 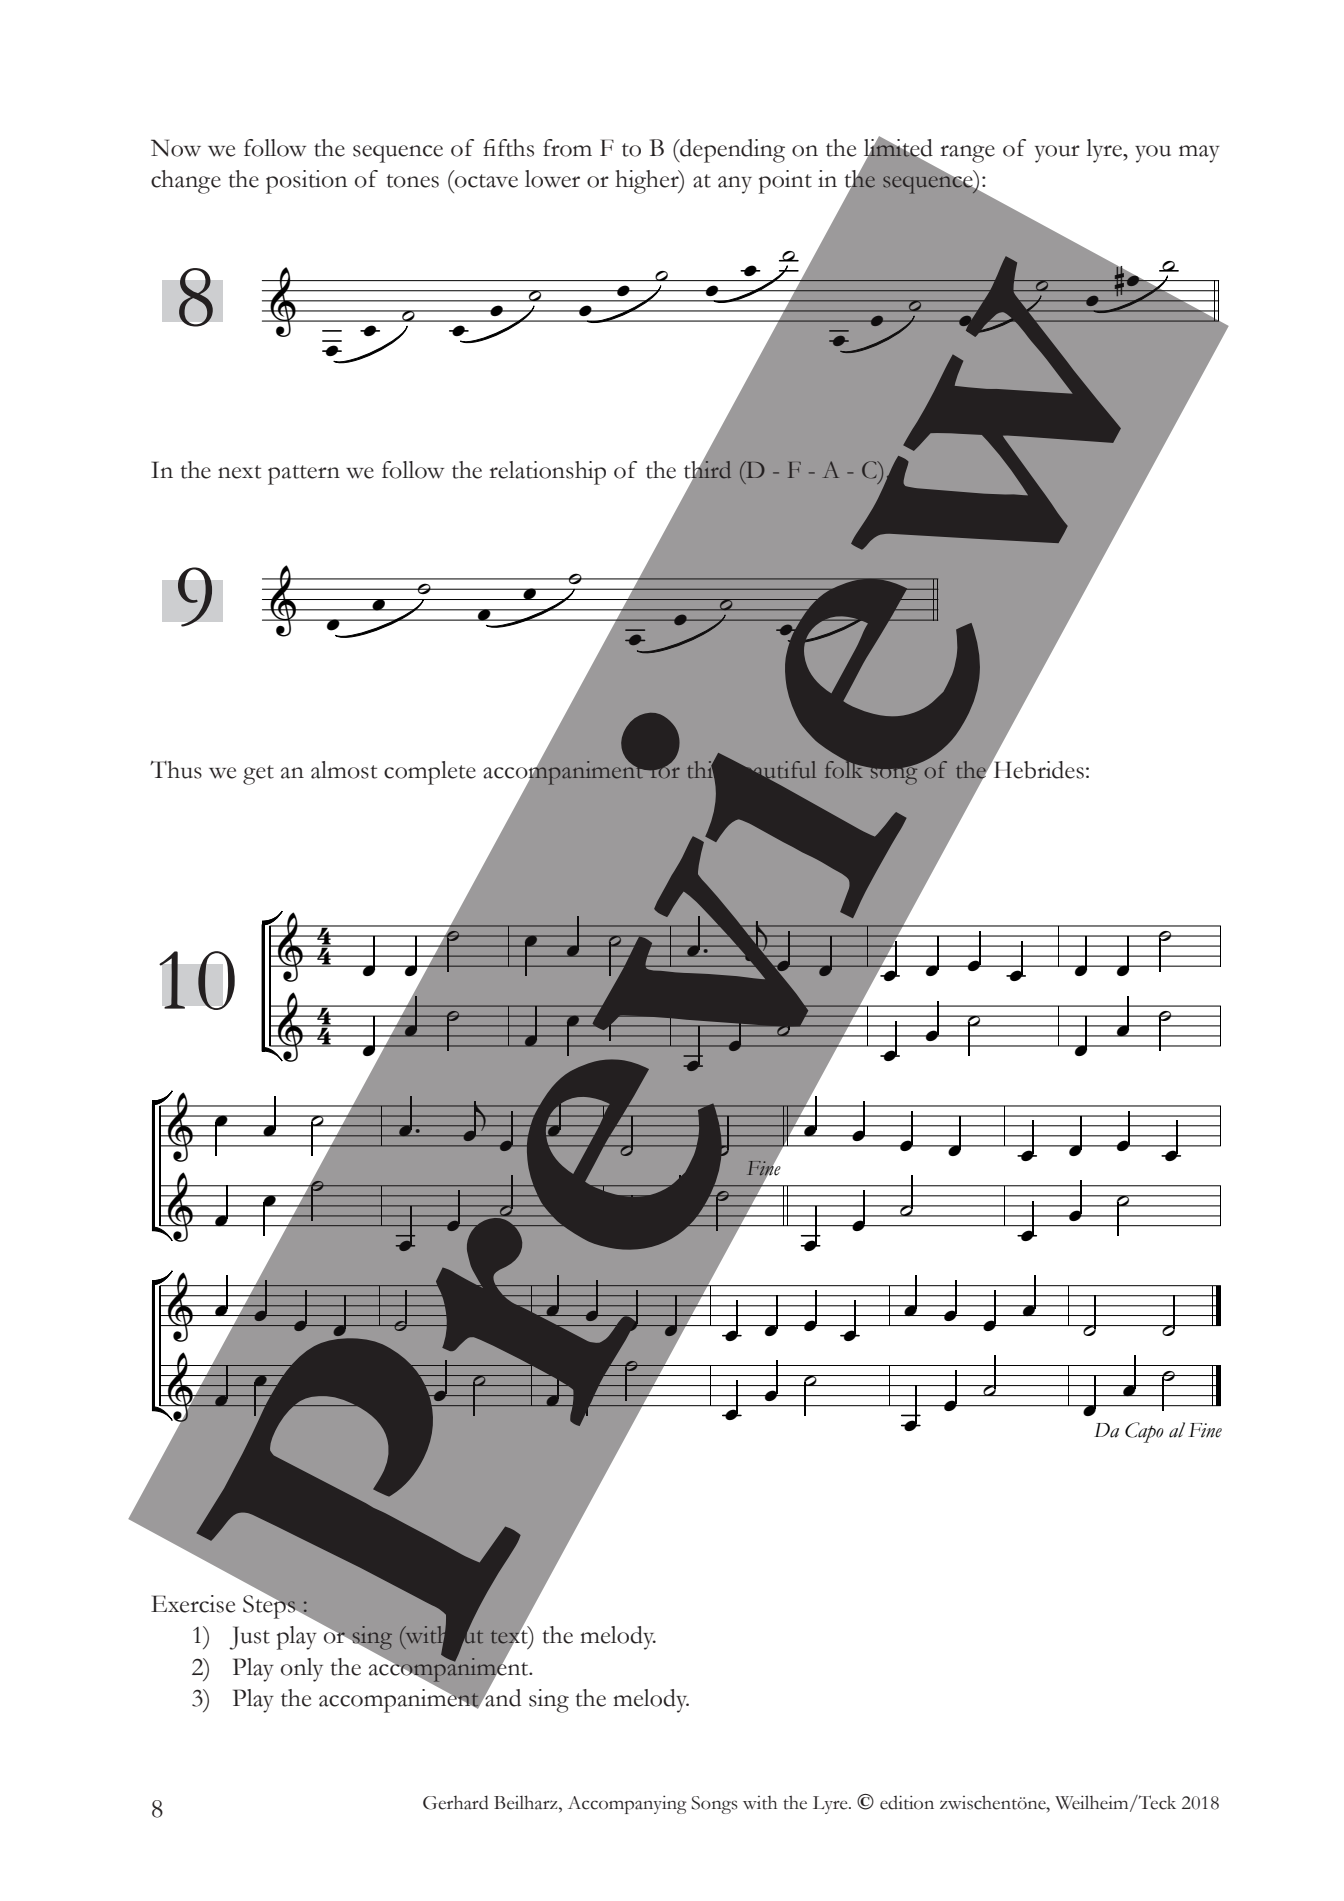 I want to click on edition, so click(x=907, y=1802).
